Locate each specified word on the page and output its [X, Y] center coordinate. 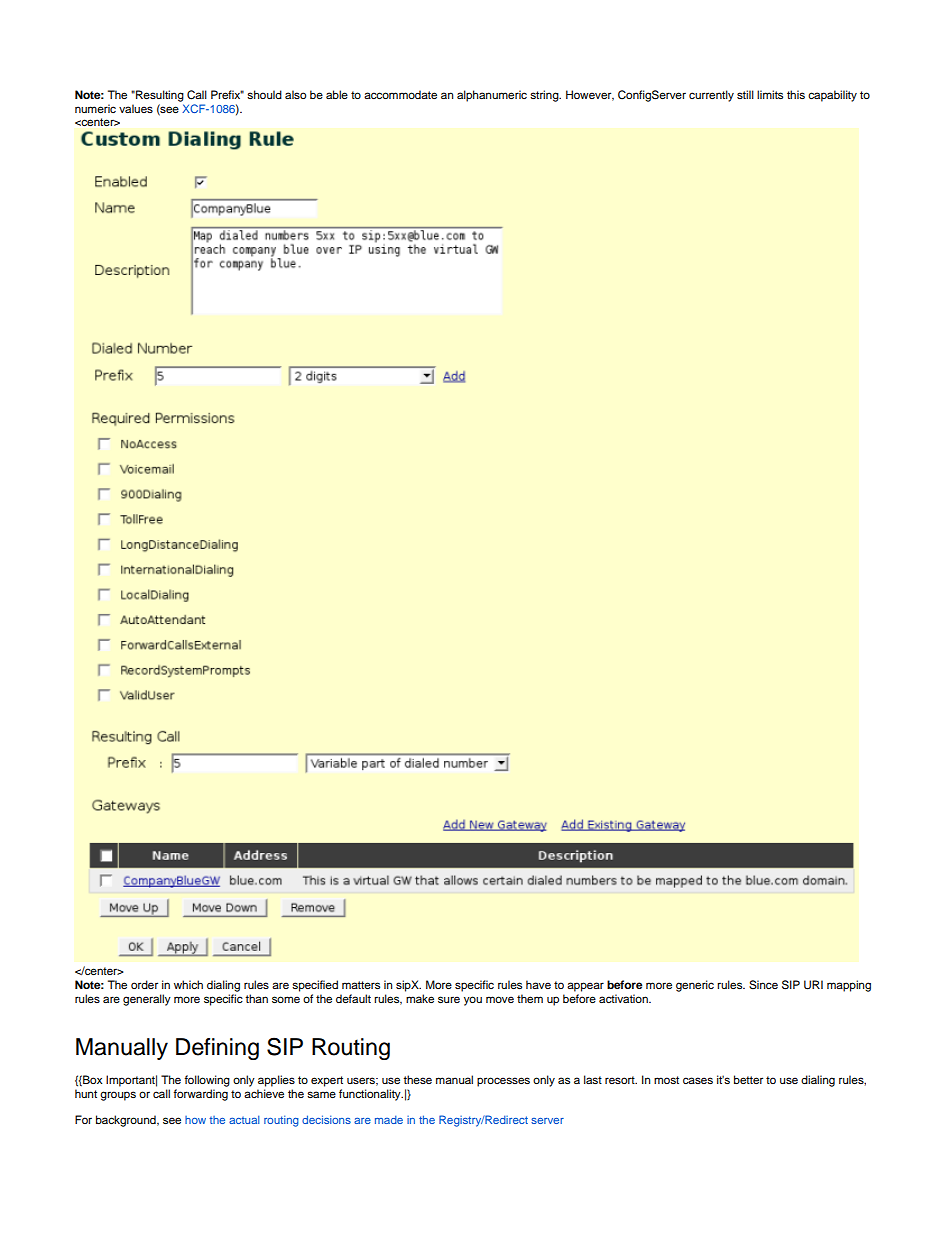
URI [813, 985]
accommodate [400, 94]
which [188, 984]
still [745, 94]
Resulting [159, 96]
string [545, 96]
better [748, 1079]
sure [449, 999]
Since [763, 985]
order [144, 984]
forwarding [200, 1095]
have [538, 984]
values [136, 108]
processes [503, 1082]
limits [770, 94]
